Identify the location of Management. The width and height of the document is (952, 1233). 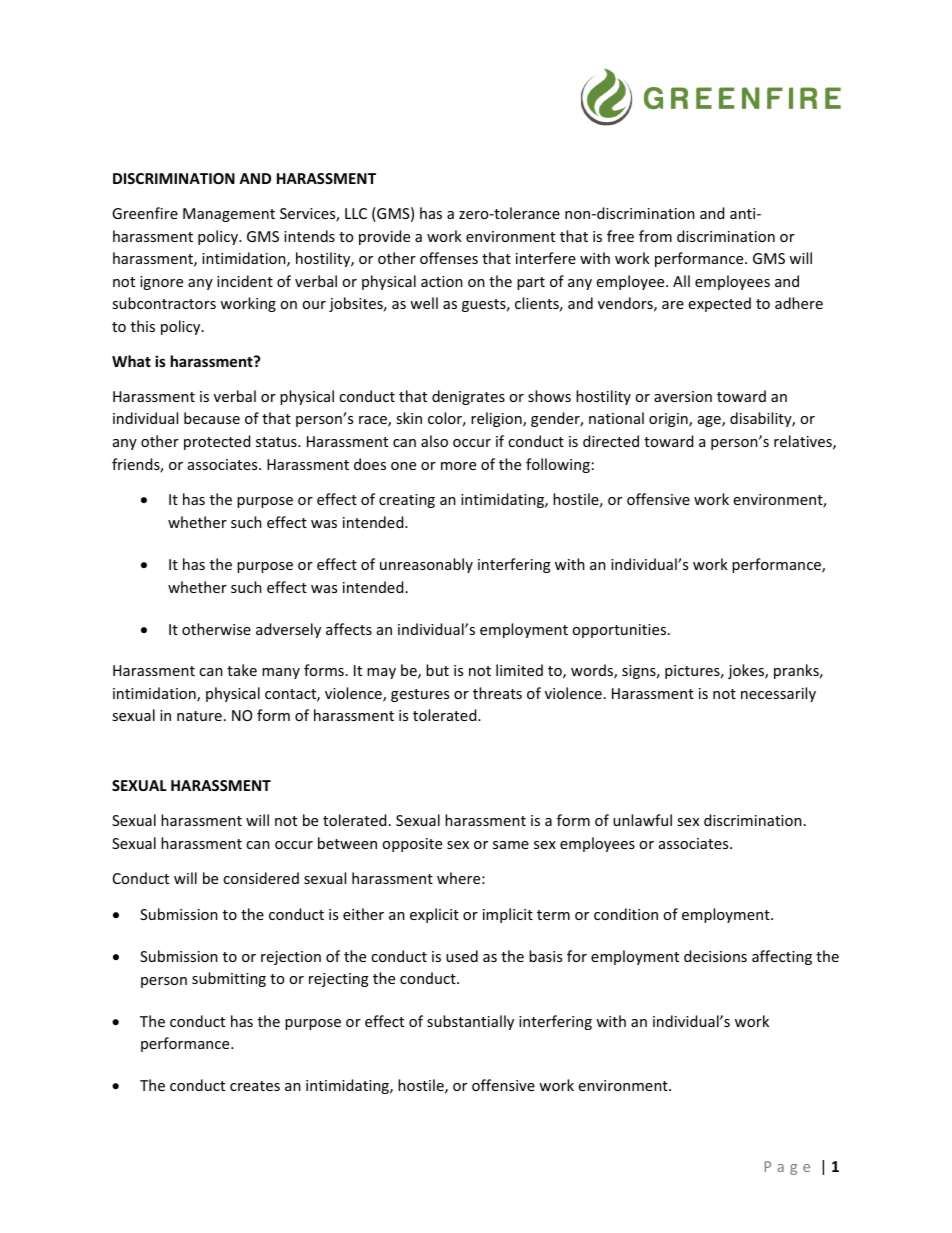
(229, 215).
